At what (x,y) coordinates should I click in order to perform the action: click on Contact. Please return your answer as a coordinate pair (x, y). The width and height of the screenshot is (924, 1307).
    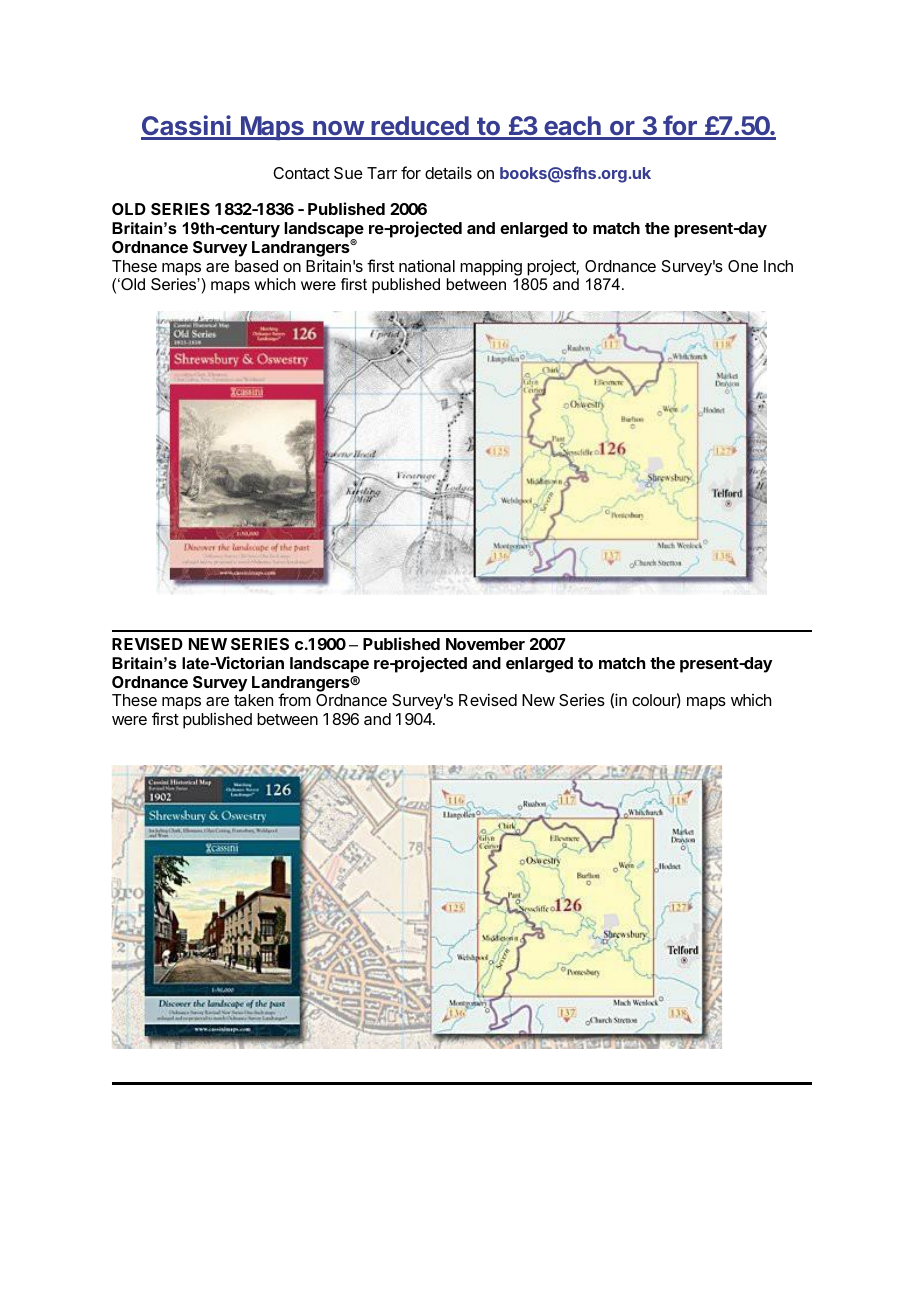
    Looking at the image, I should click on (301, 173).
